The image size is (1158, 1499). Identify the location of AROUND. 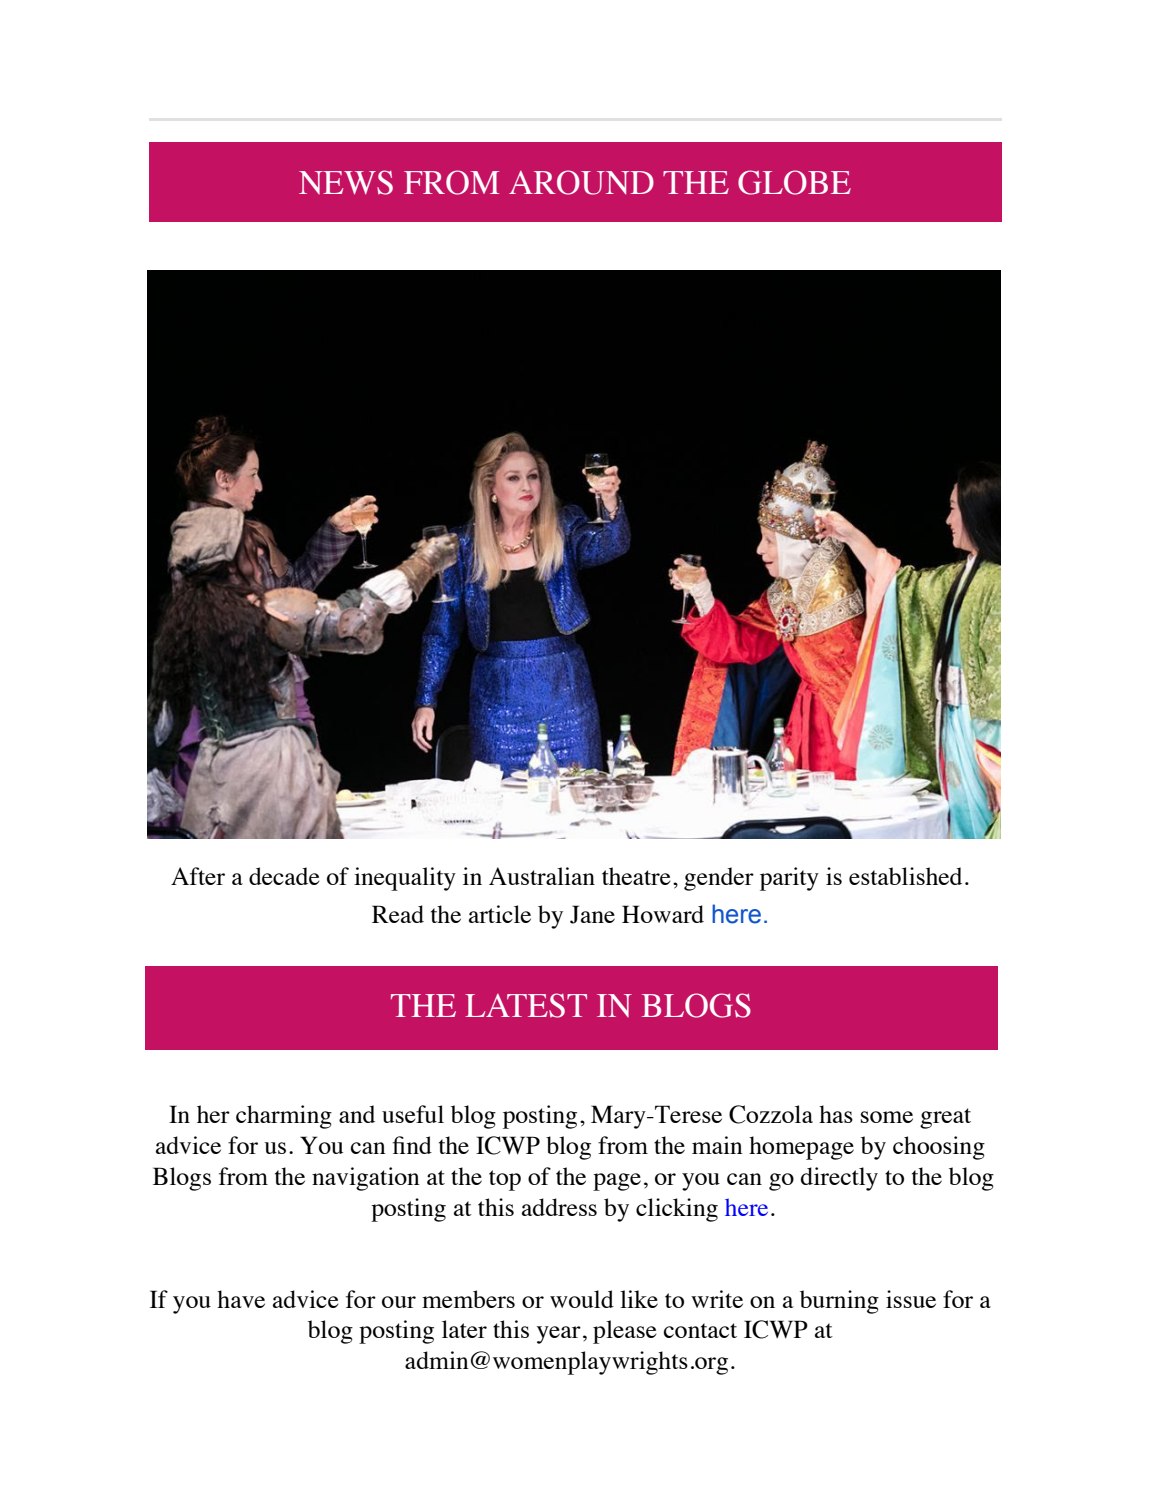
(581, 182).
